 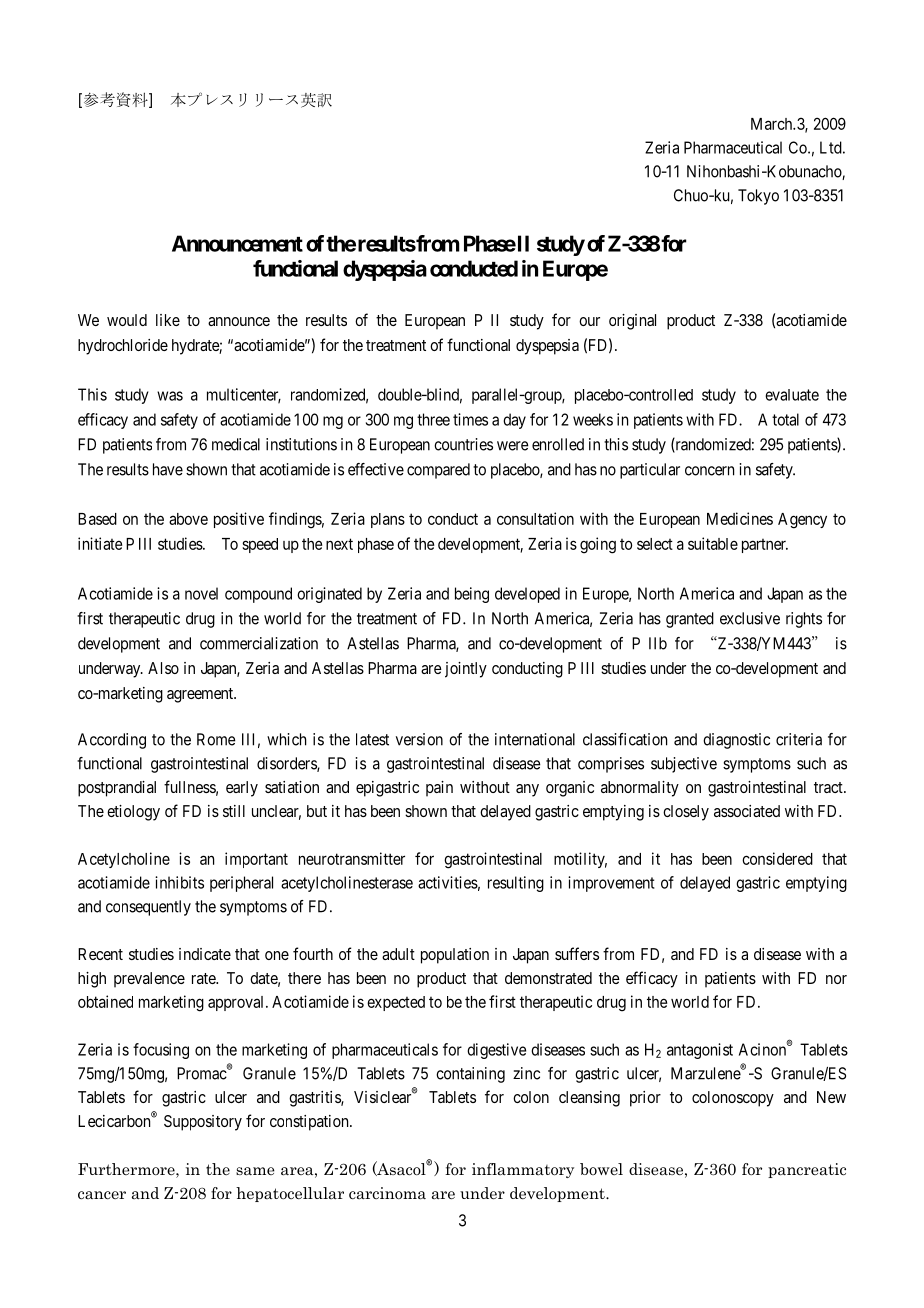 What do you see at coordinates (203, 1123) in the document?
I see `Suppository` at bounding box center [203, 1123].
